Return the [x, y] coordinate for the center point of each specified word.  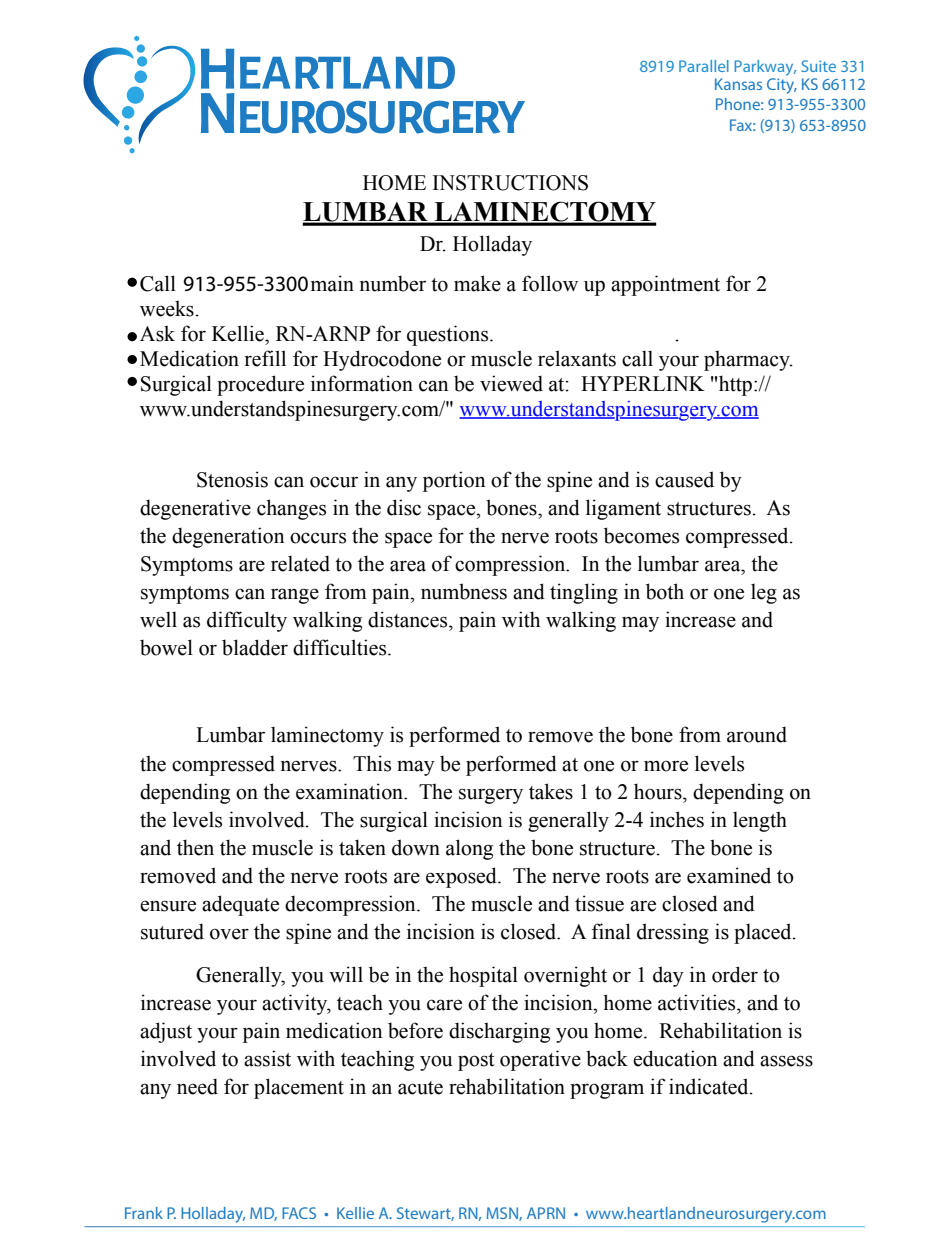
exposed [462, 877]
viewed [511, 383]
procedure [260, 385]
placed [764, 933]
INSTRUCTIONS [510, 183]
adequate [240, 905]
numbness [464, 591]
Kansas [738, 84]
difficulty [247, 621]
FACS [299, 1213]
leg [764, 593]
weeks [167, 308]
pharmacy [748, 360]
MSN [503, 1214]
